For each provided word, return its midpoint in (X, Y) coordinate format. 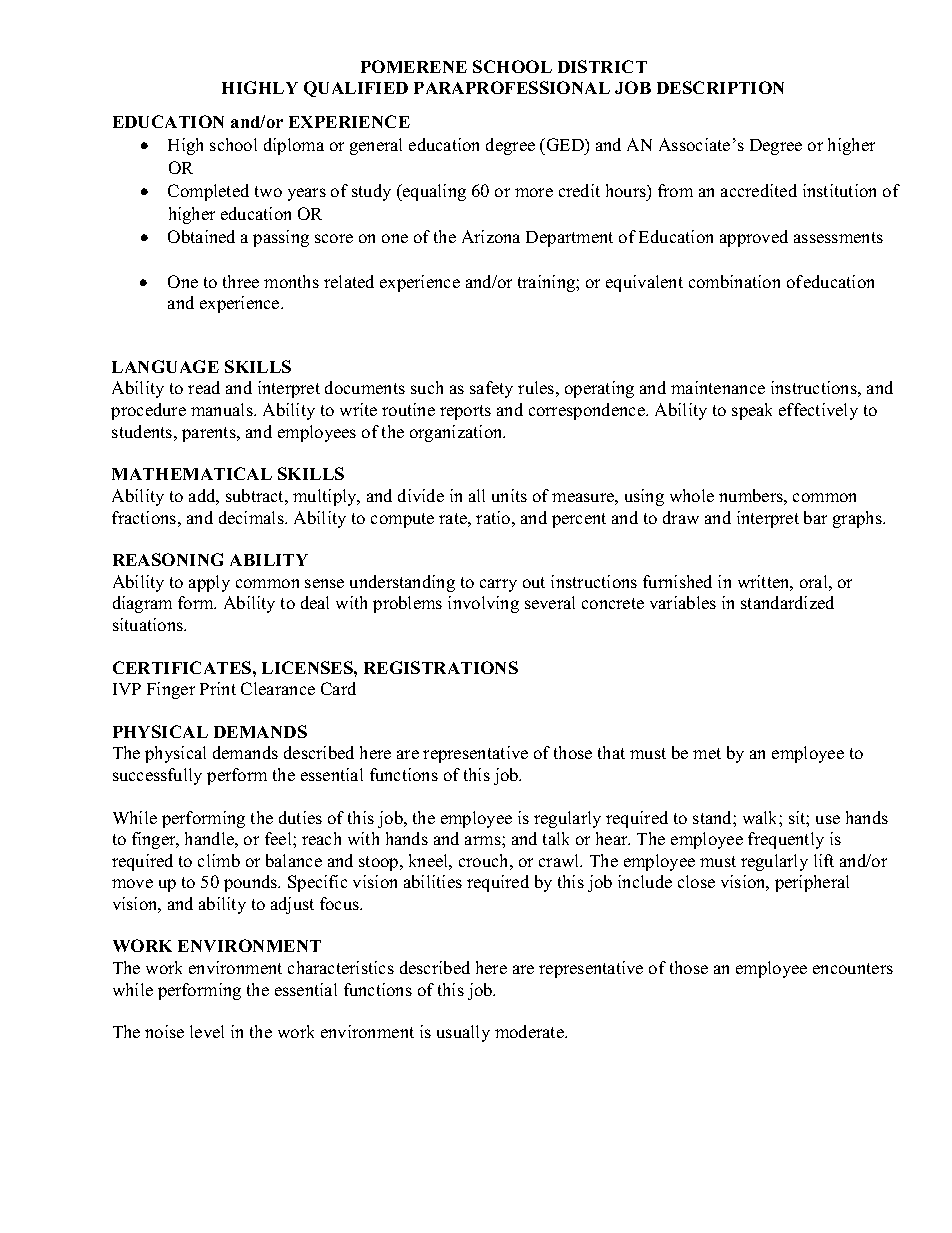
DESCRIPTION (720, 87)
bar (815, 517)
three (241, 281)
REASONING (168, 559)
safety (491, 389)
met (707, 753)
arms (484, 840)
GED (565, 144)
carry (498, 585)
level (207, 1031)
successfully (157, 776)
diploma (294, 146)
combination (734, 281)
